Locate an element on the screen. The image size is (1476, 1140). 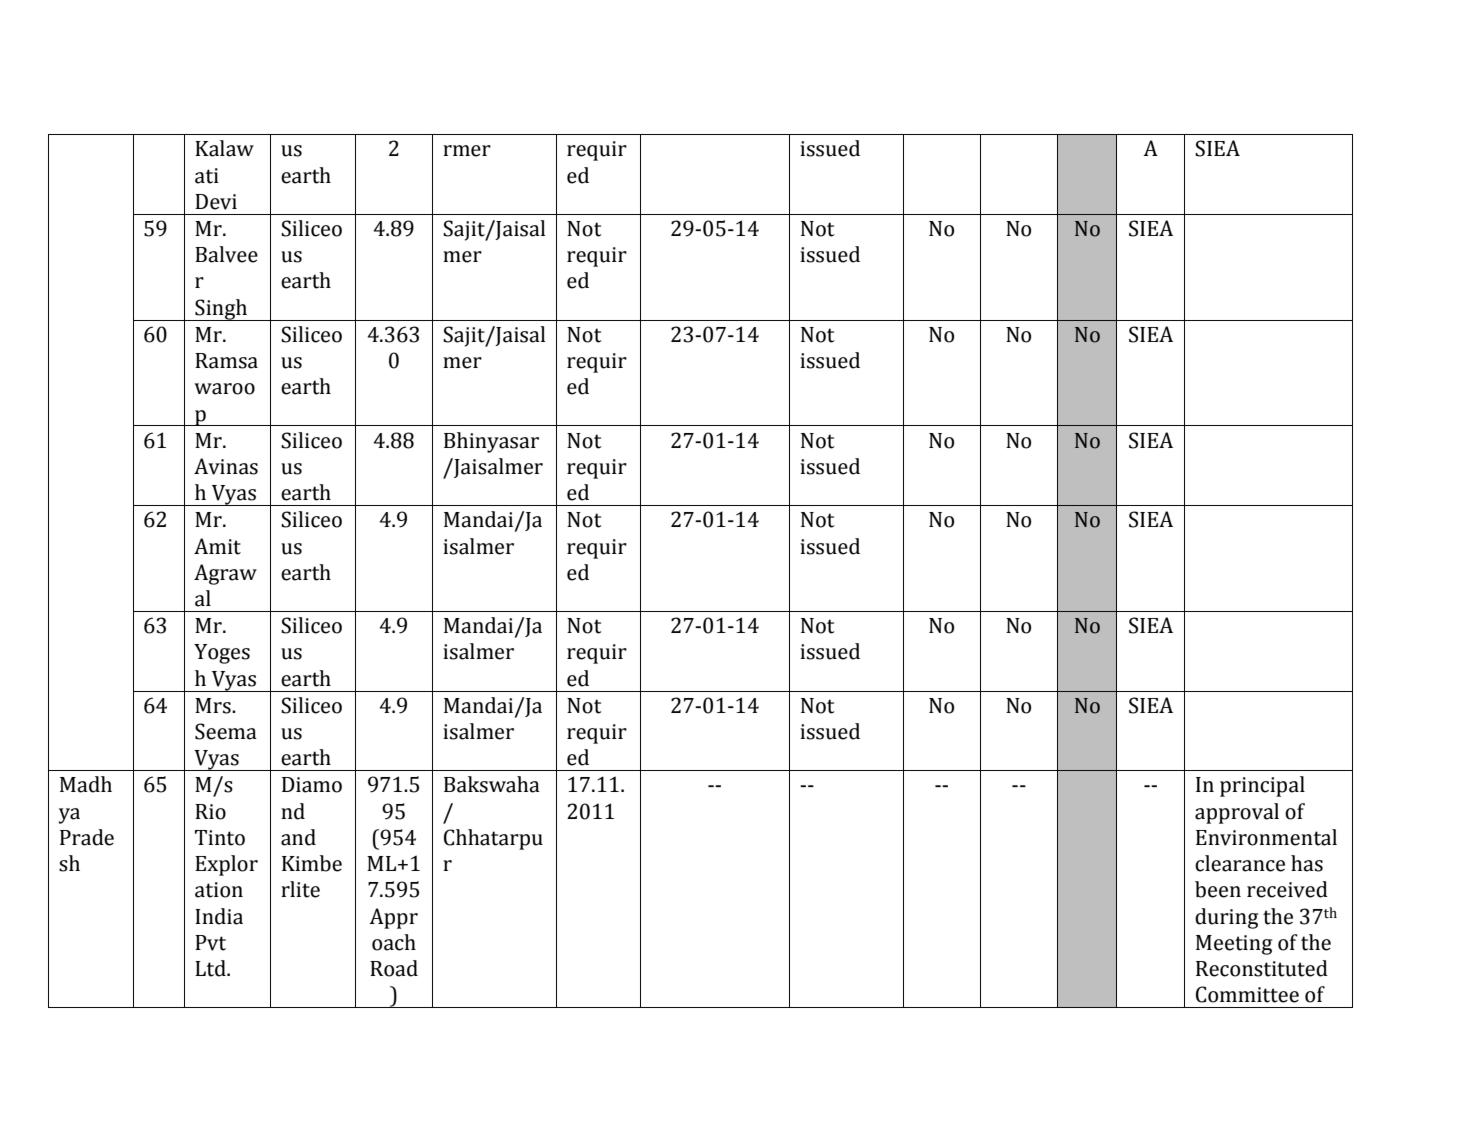
clearance is located at coordinates (1240, 863).
